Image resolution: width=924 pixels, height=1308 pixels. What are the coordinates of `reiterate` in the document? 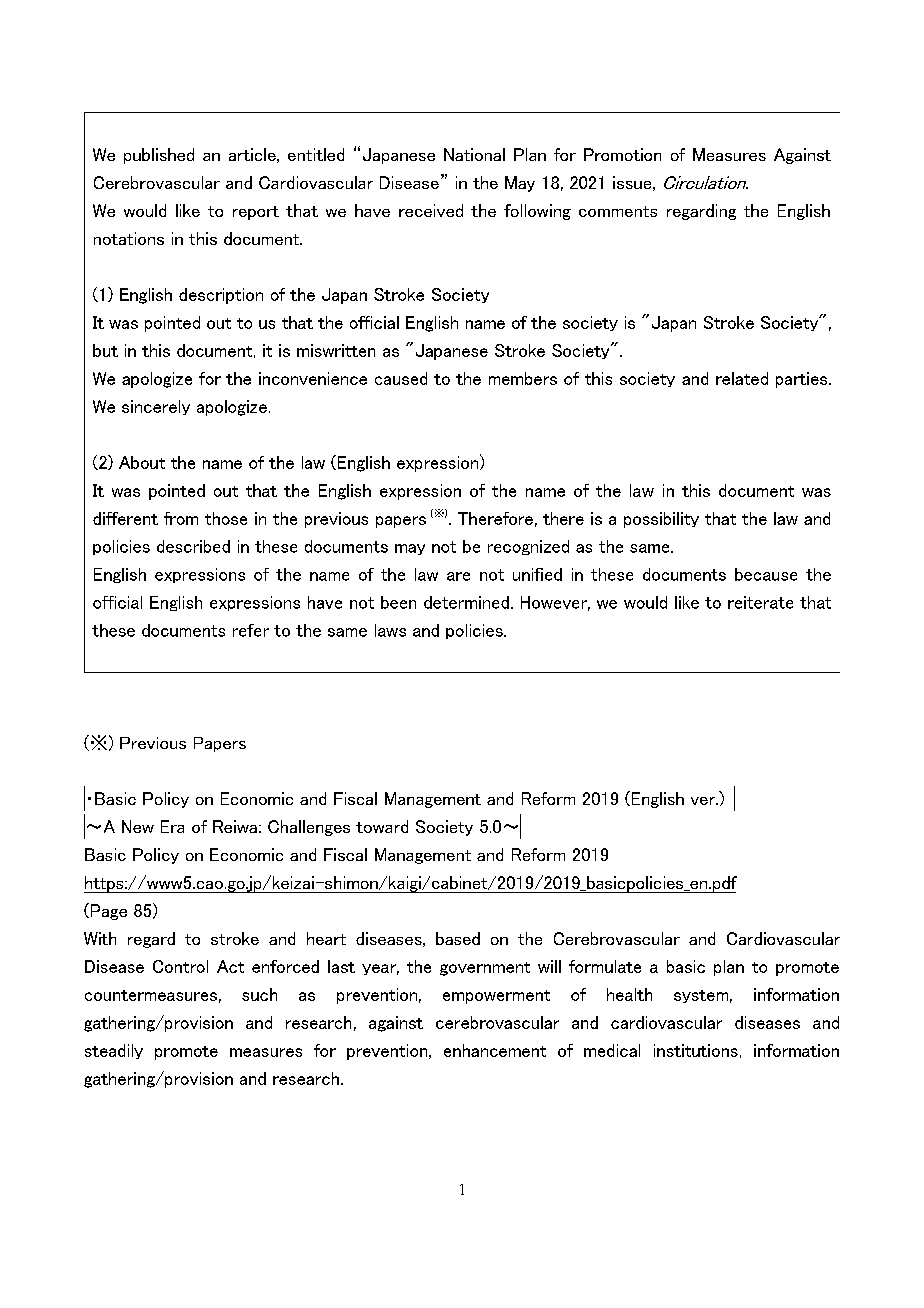 It's located at (760, 602).
